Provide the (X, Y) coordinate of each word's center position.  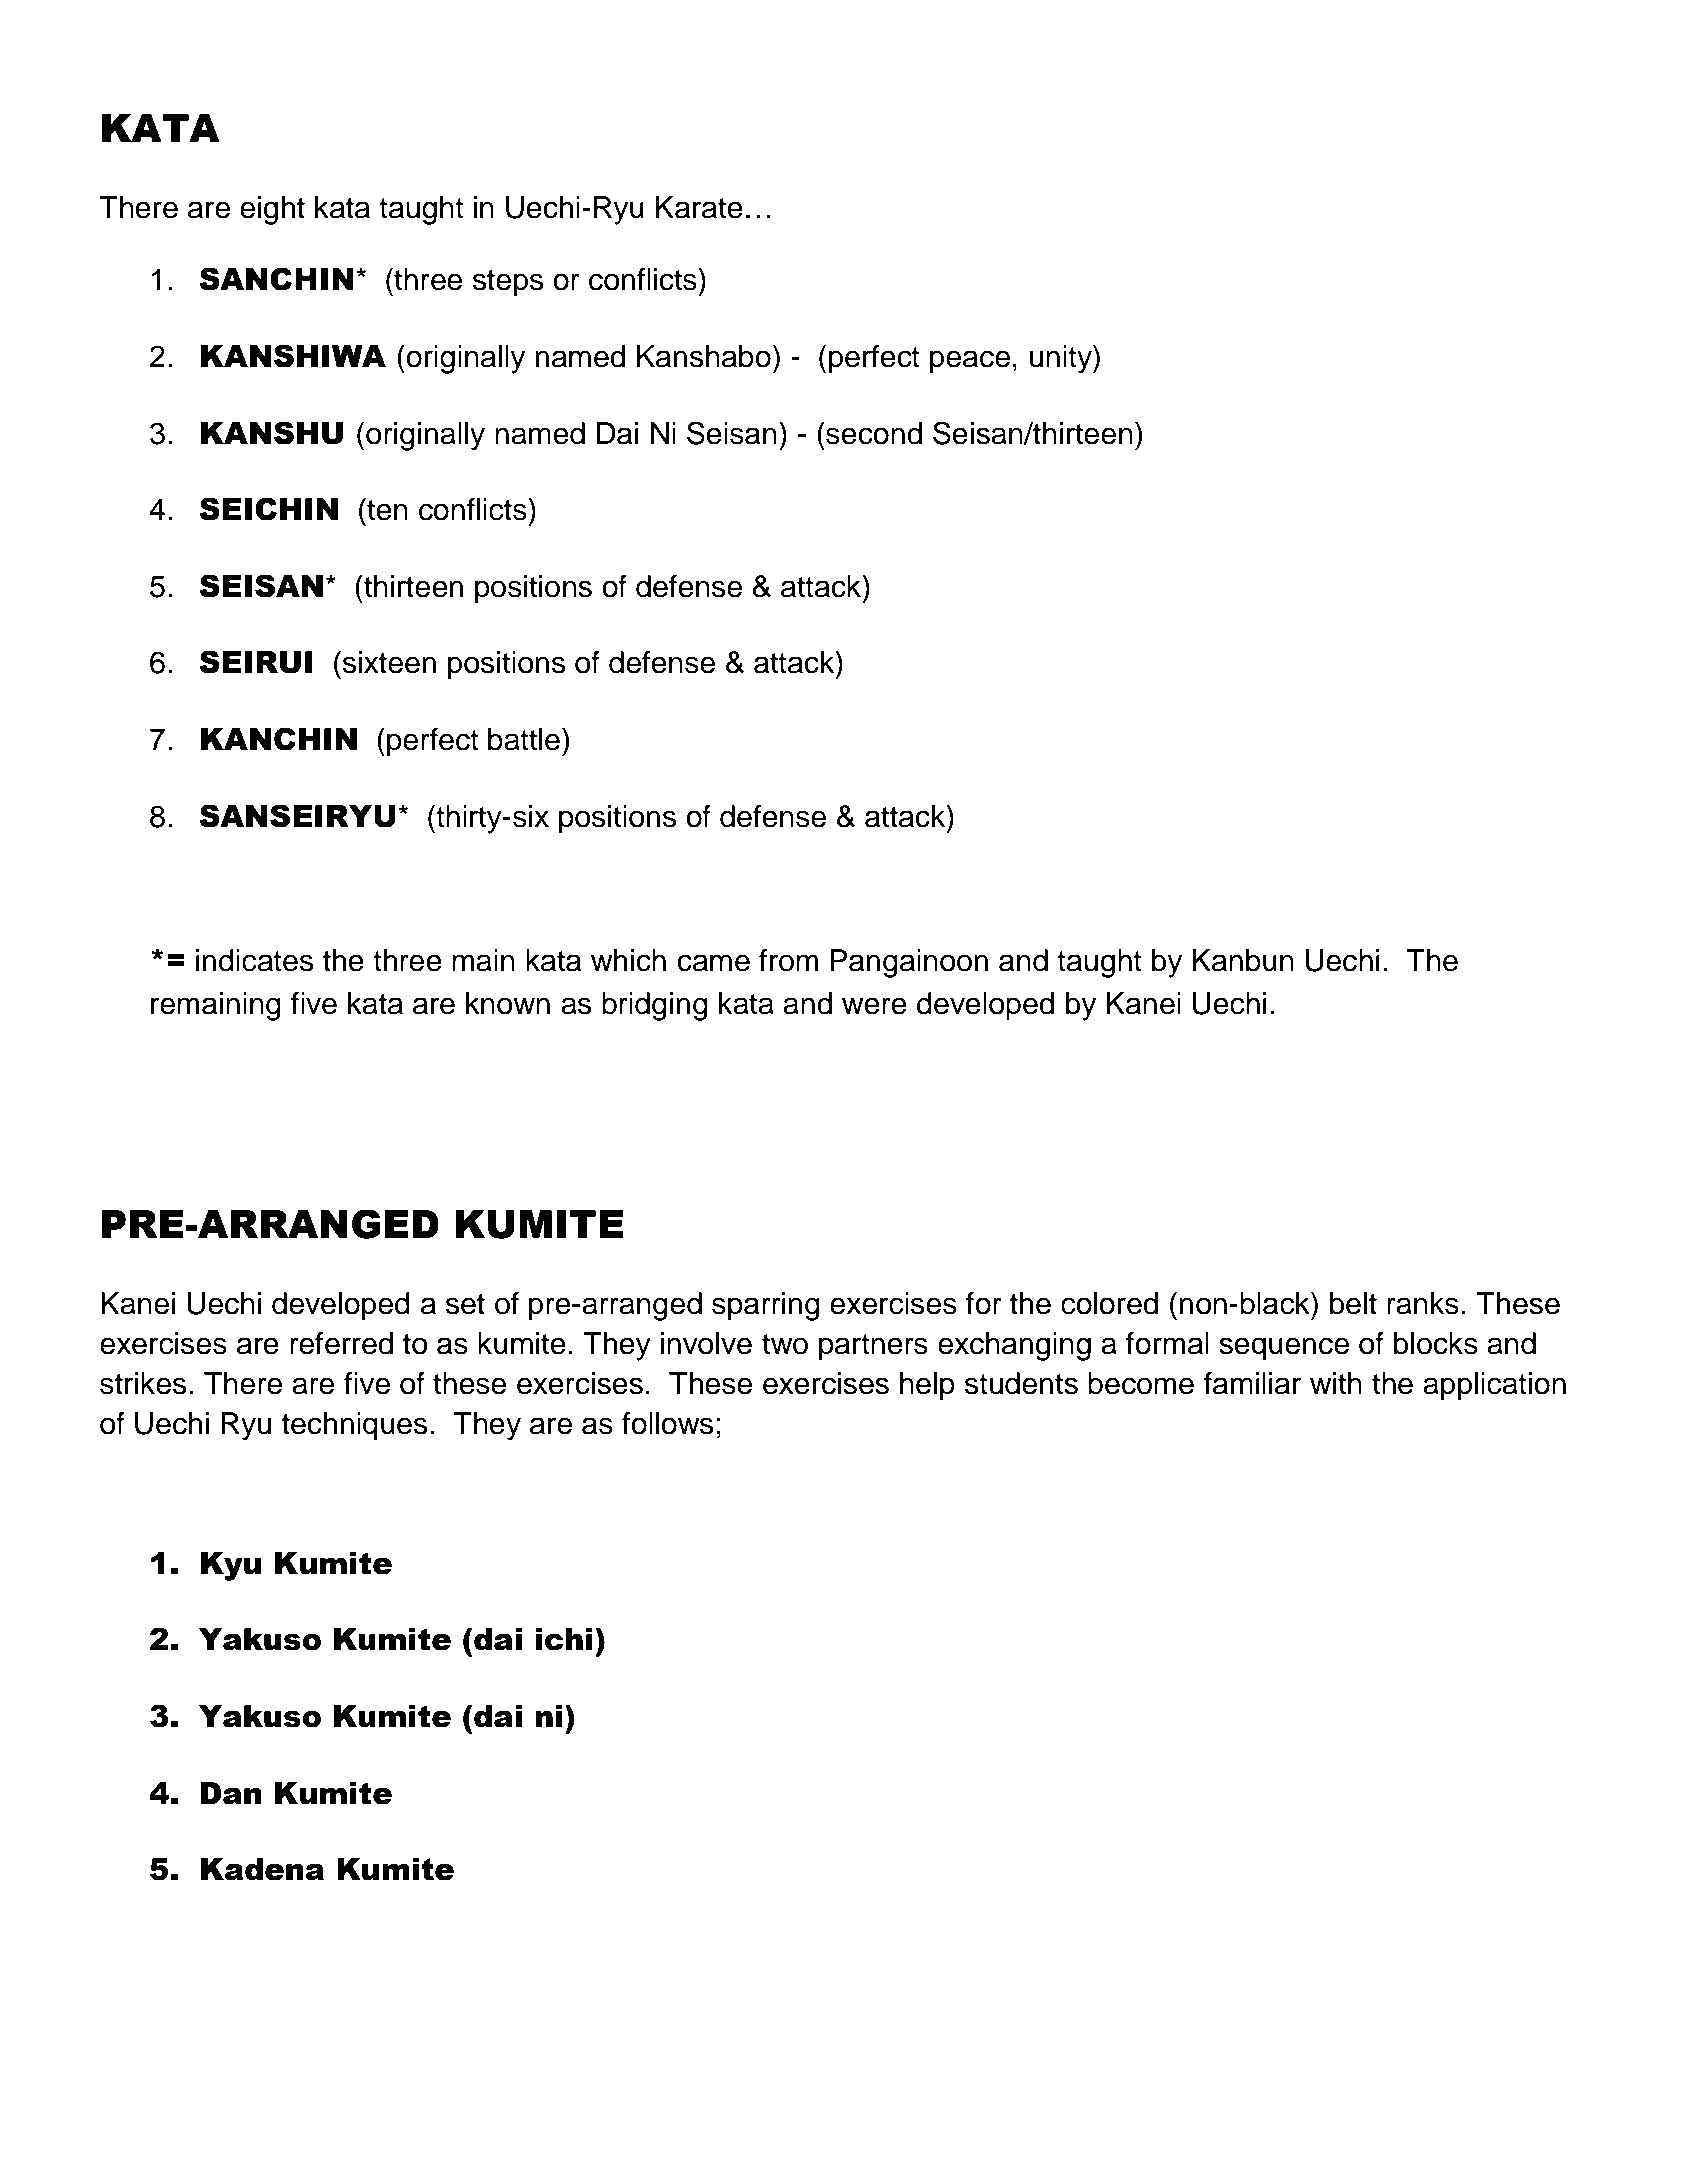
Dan (231, 1793)
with (1336, 1383)
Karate (699, 207)
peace (970, 362)
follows (667, 1423)
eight (272, 210)
